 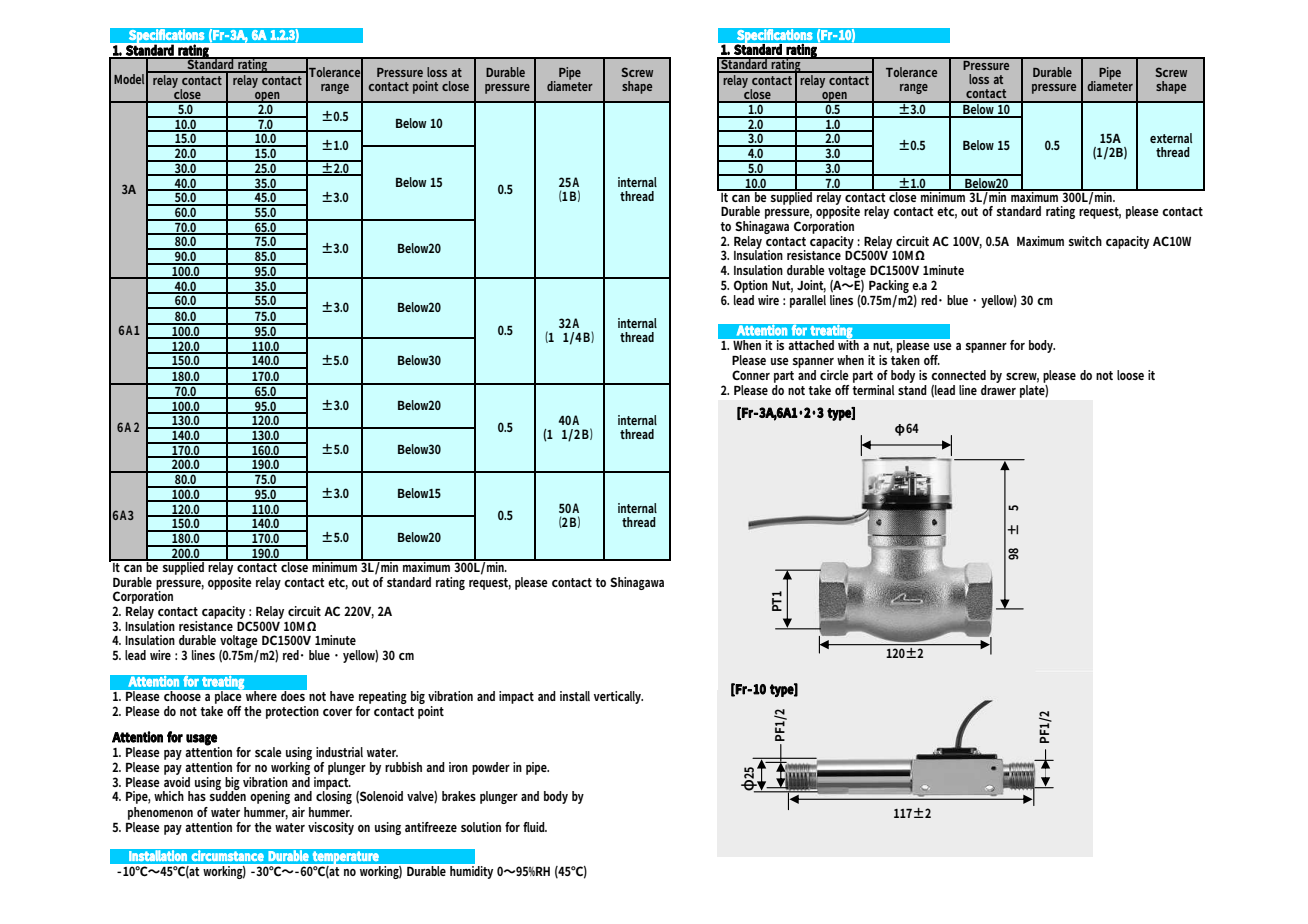 What do you see at coordinates (1130, 375) in the page?
I see `loose` at bounding box center [1130, 375].
